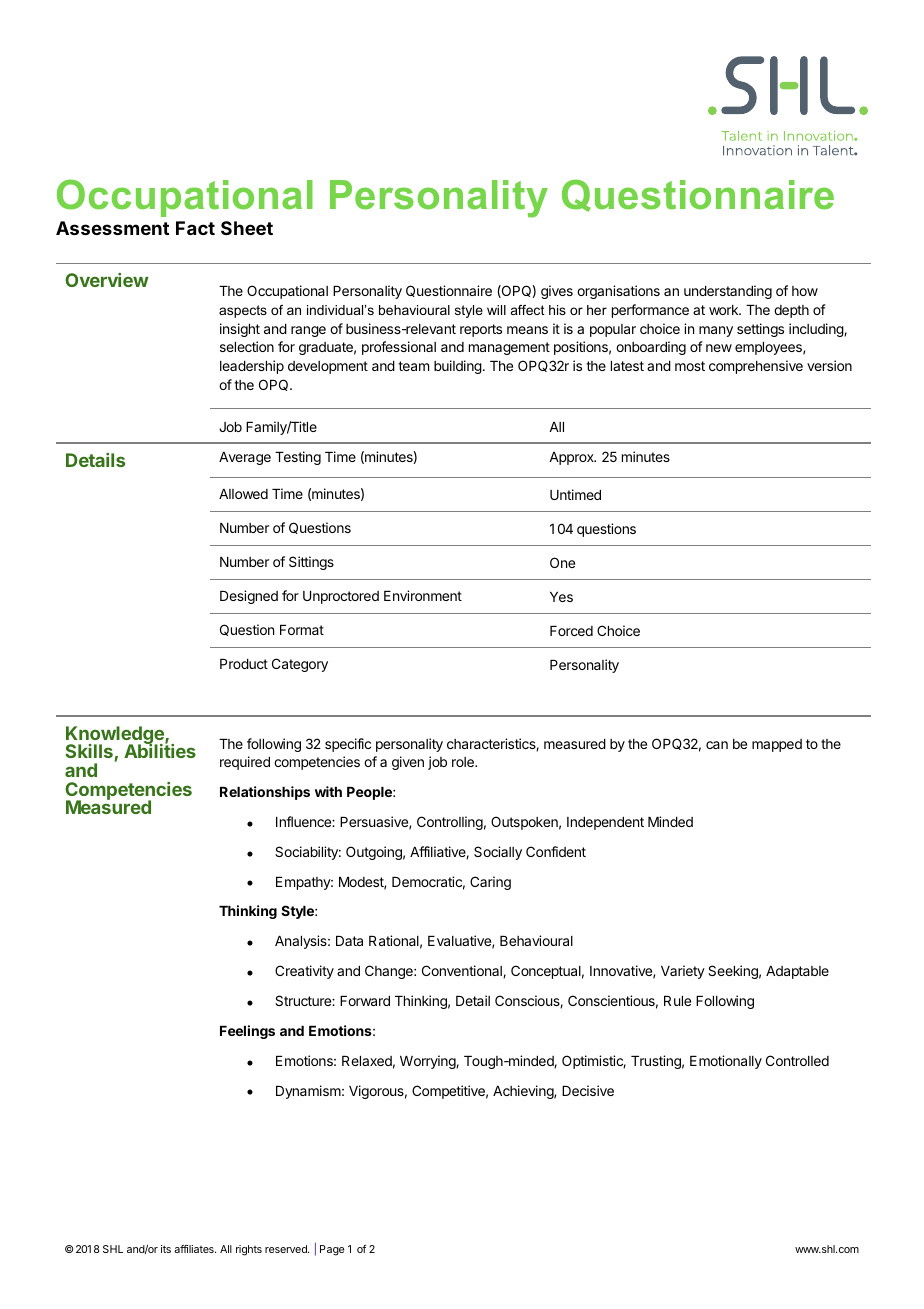 The image size is (924, 1309). Describe the element at coordinates (249, 597) in the document. I see `Designed` at that location.
